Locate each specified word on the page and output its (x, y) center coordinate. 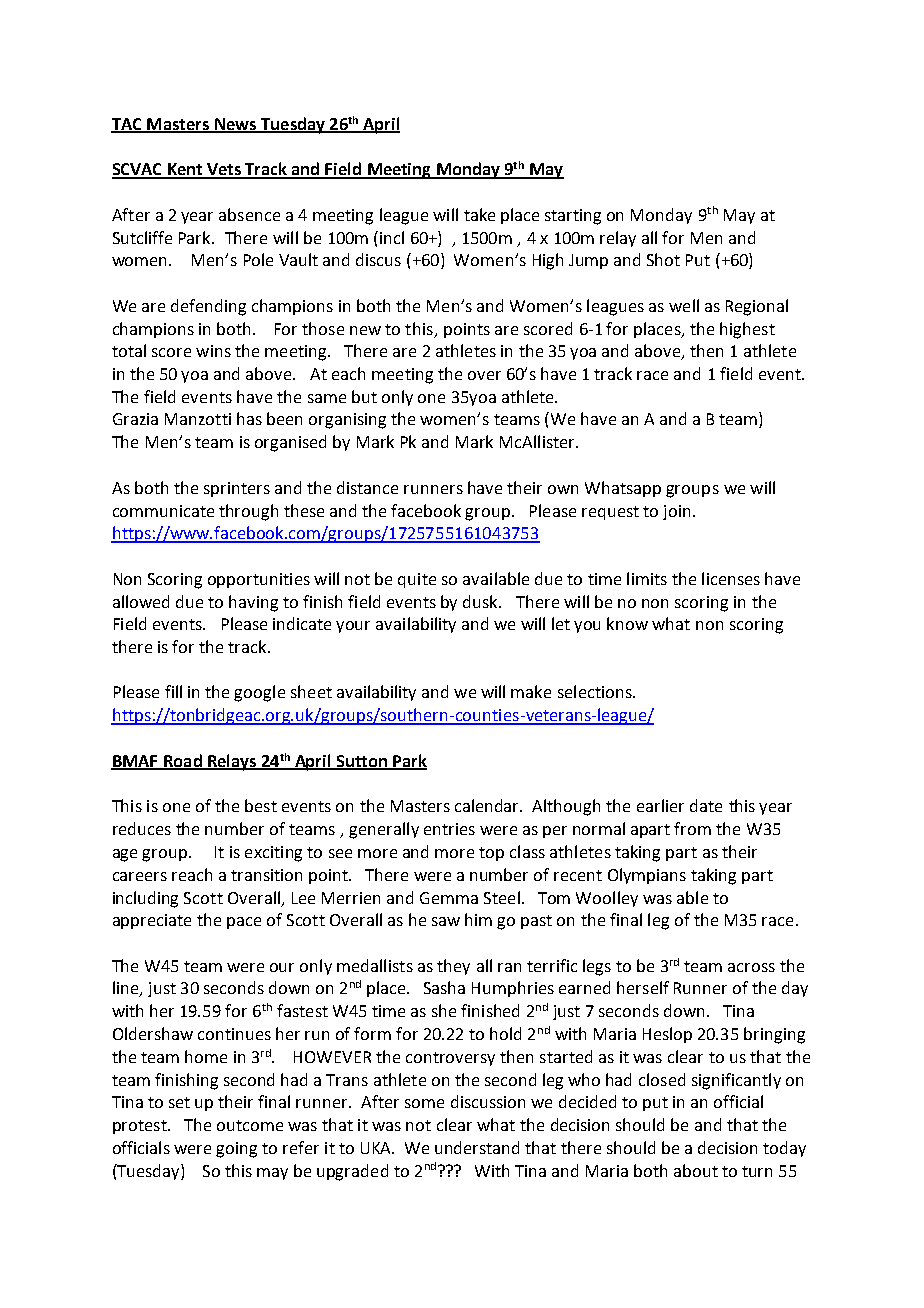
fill (173, 691)
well (684, 305)
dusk (482, 601)
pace (244, 923)
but (364, 396)
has (249, 418)
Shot (663, 259)
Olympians (647, 876)
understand (477, 1147)
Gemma (449, 898)
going (236, 1150)
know (627, 623)
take (479, 214)
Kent (184, 170)
